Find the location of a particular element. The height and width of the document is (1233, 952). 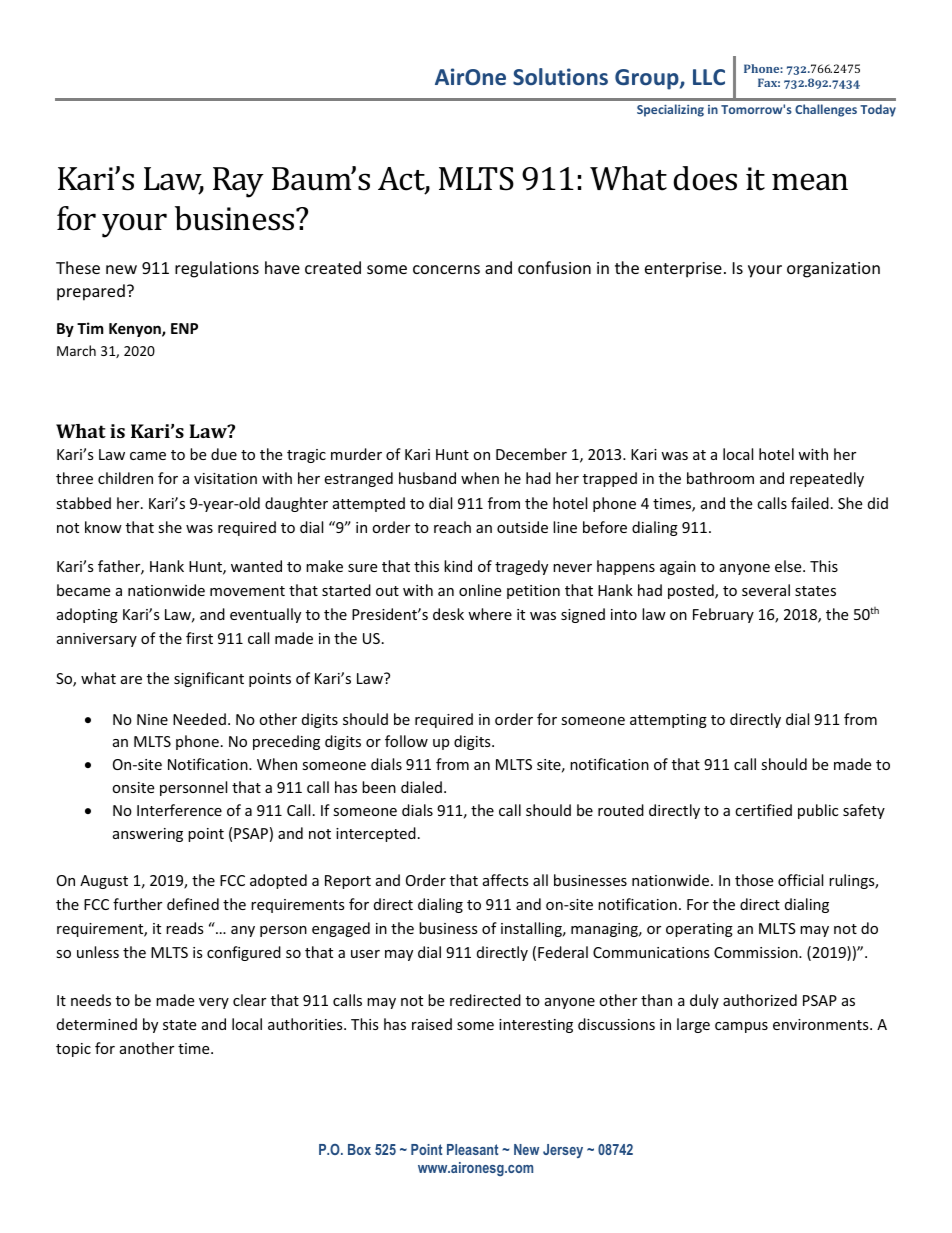

where is located at coordinates (490, 614).
